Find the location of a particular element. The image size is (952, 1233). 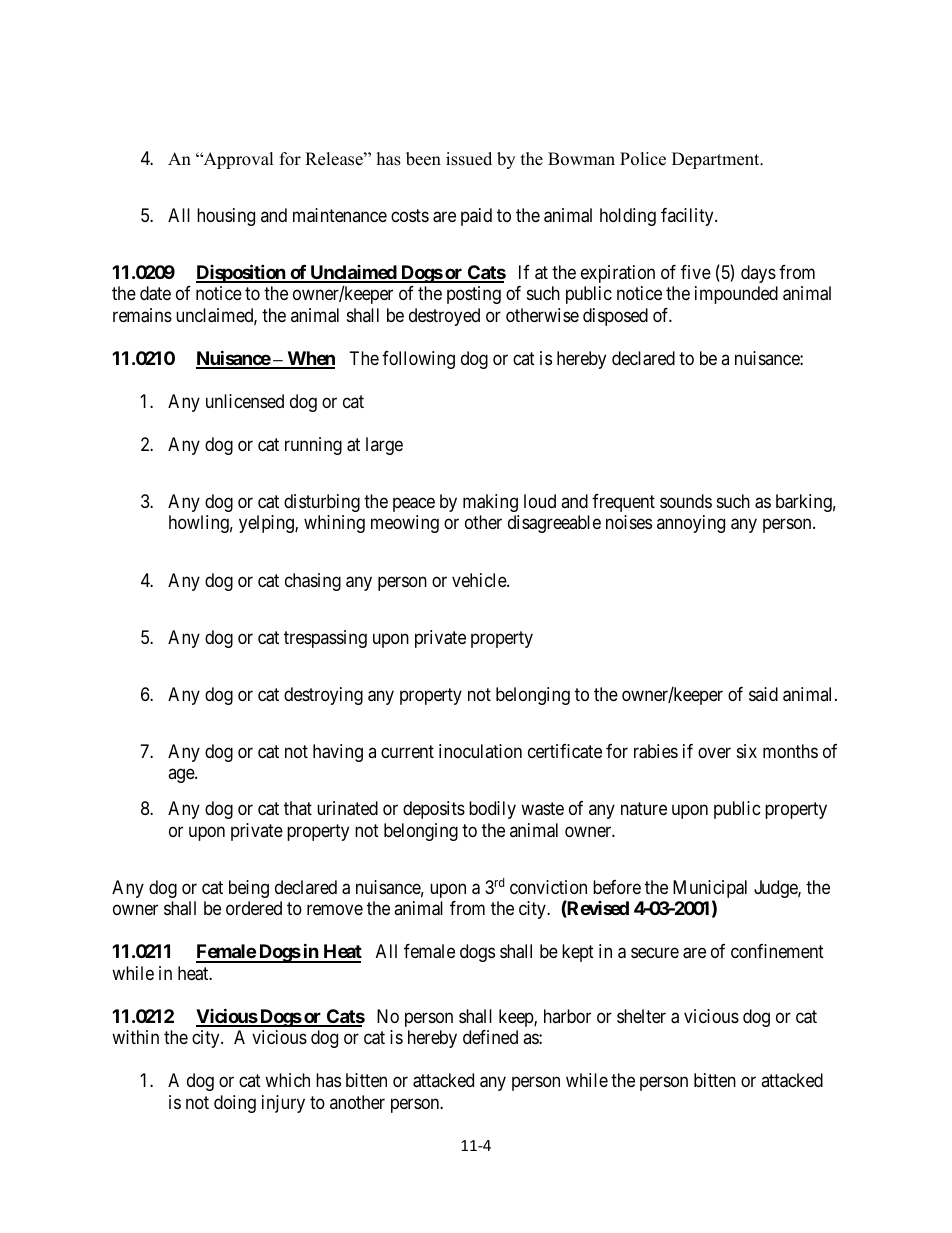

sounds is located at coordinates (686, 501).
